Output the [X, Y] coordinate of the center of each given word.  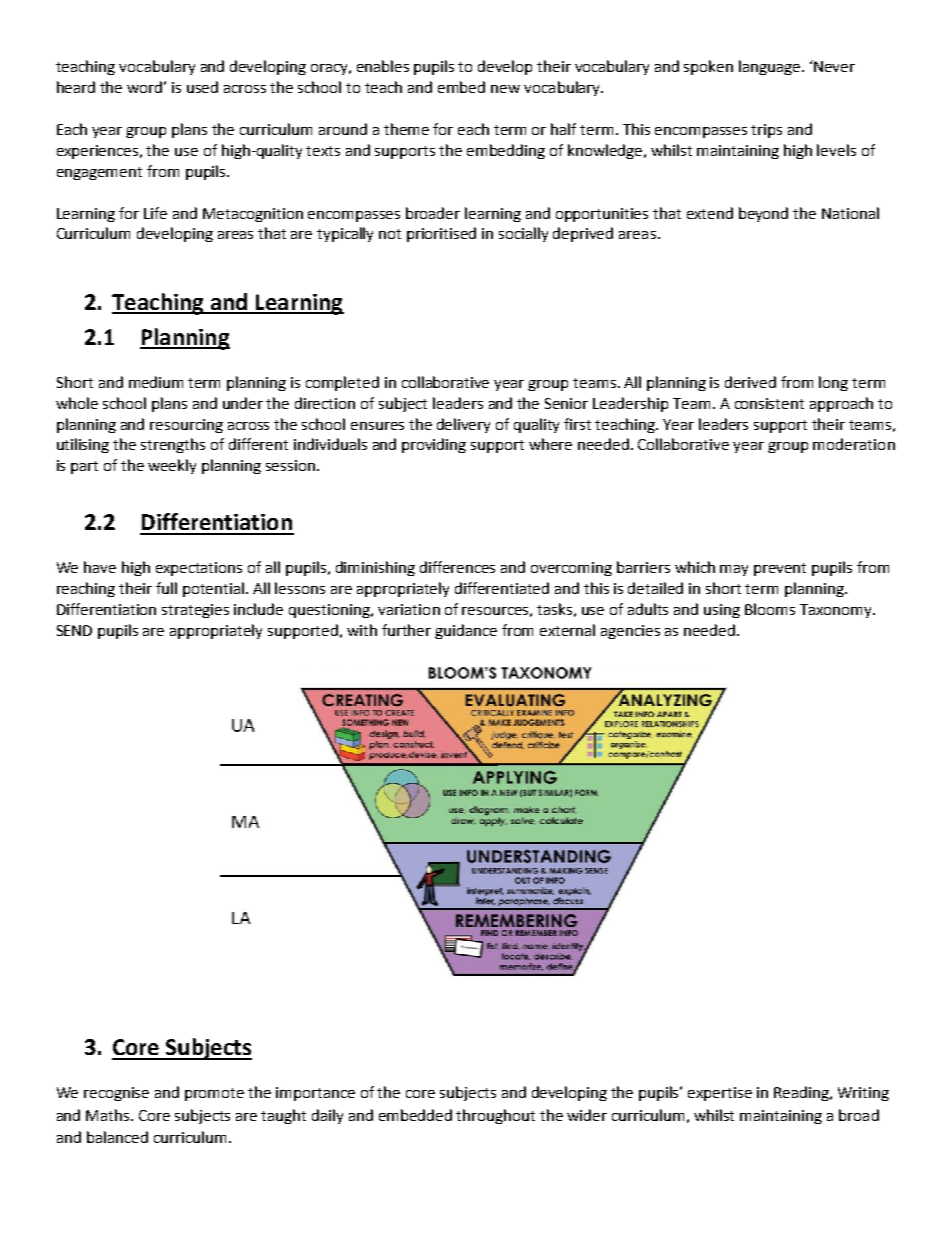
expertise [720, 1094]
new [505, 89]
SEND [74, 630]
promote [214, 1094]
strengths [173, 445]
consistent [769, 403]
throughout [495, 1116]
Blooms [770, 609]
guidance [466, 631]
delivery [463, 425]
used [202, 87]
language [771, 67]
